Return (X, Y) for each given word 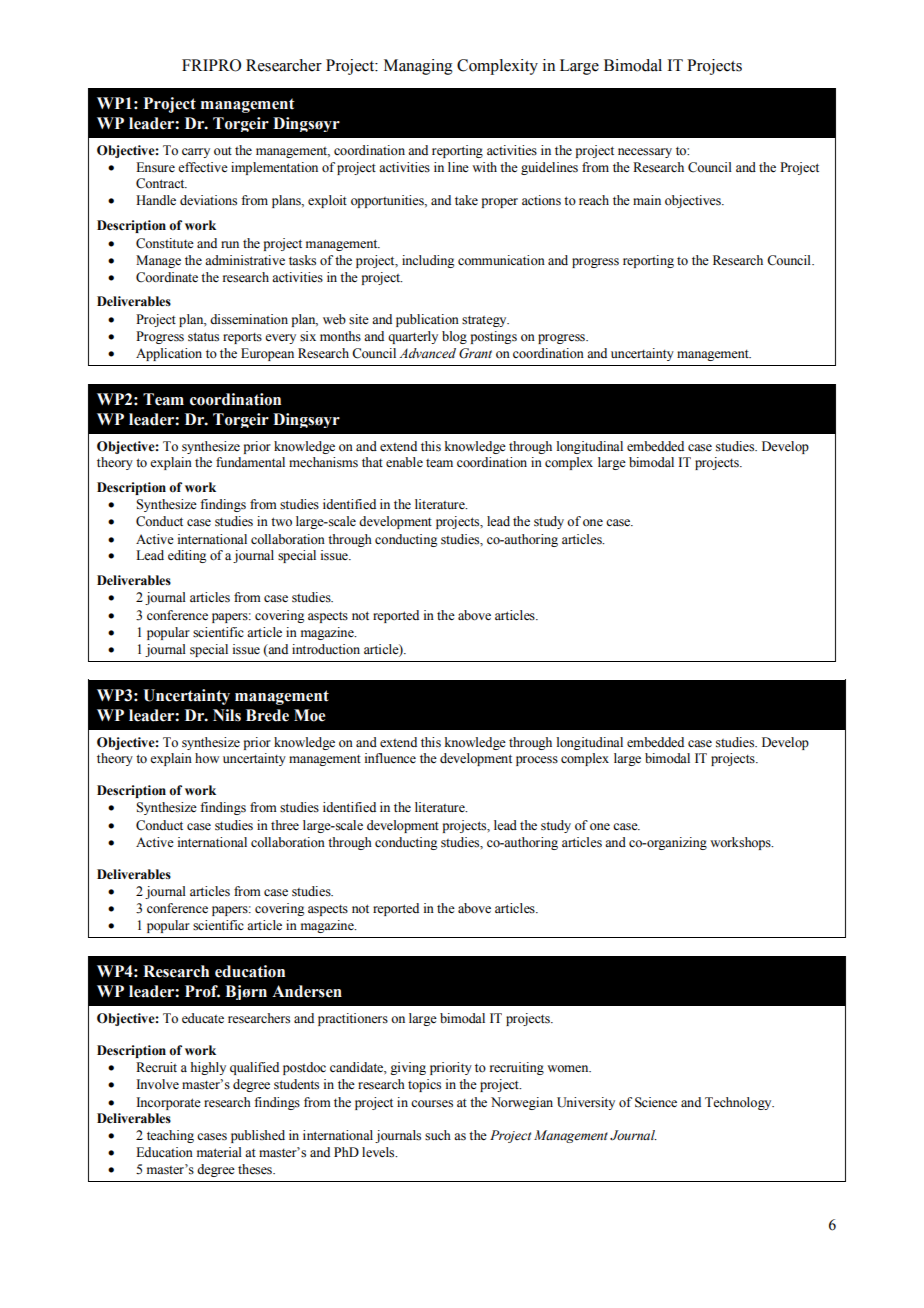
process (537, 761)
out (223, 151)
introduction (326, 649)
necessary (645, 153)
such (438, 1135)
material (219, 1152)
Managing (418, 67)
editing (187, 556)
